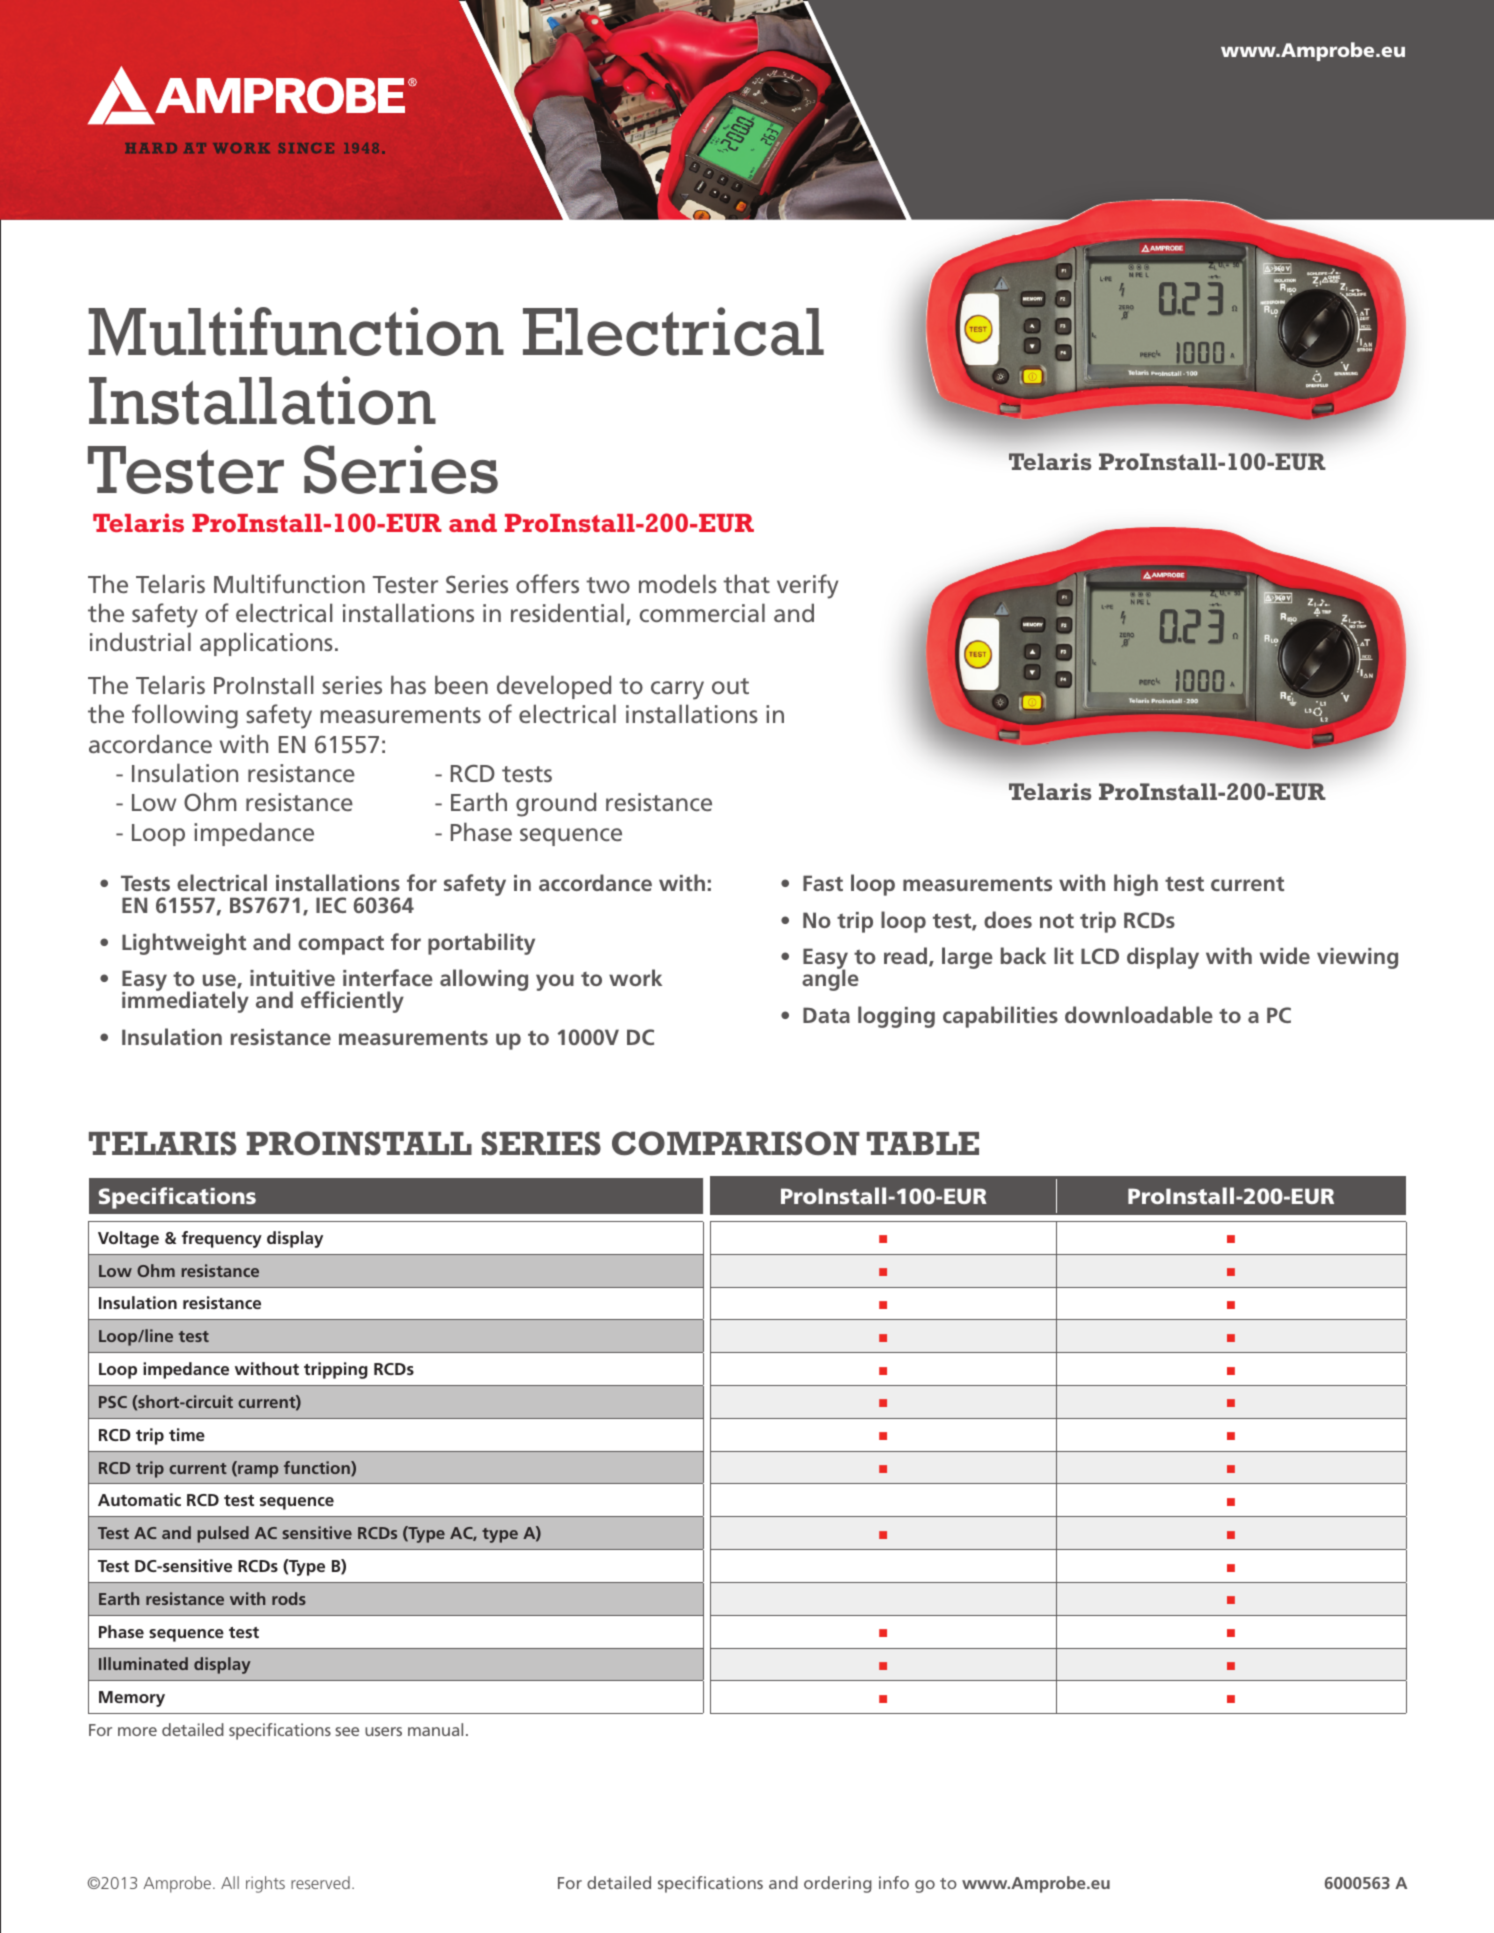 The image size is (1494, 1933). Describe the element at coordinates (187, 1434) in the screenshot. I see `time` at that location.
